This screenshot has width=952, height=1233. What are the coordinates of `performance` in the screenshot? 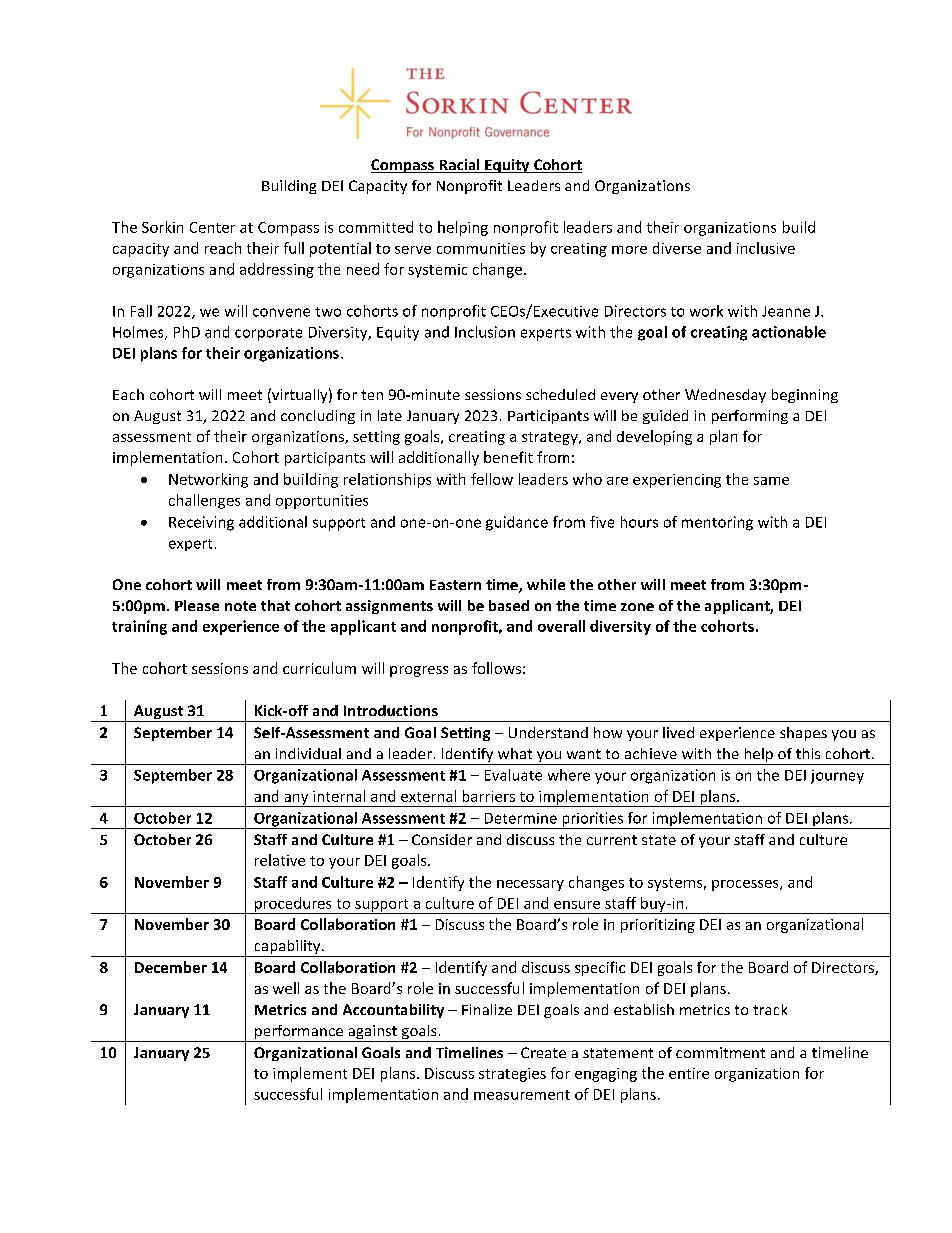 It's located at (298, 1033).
